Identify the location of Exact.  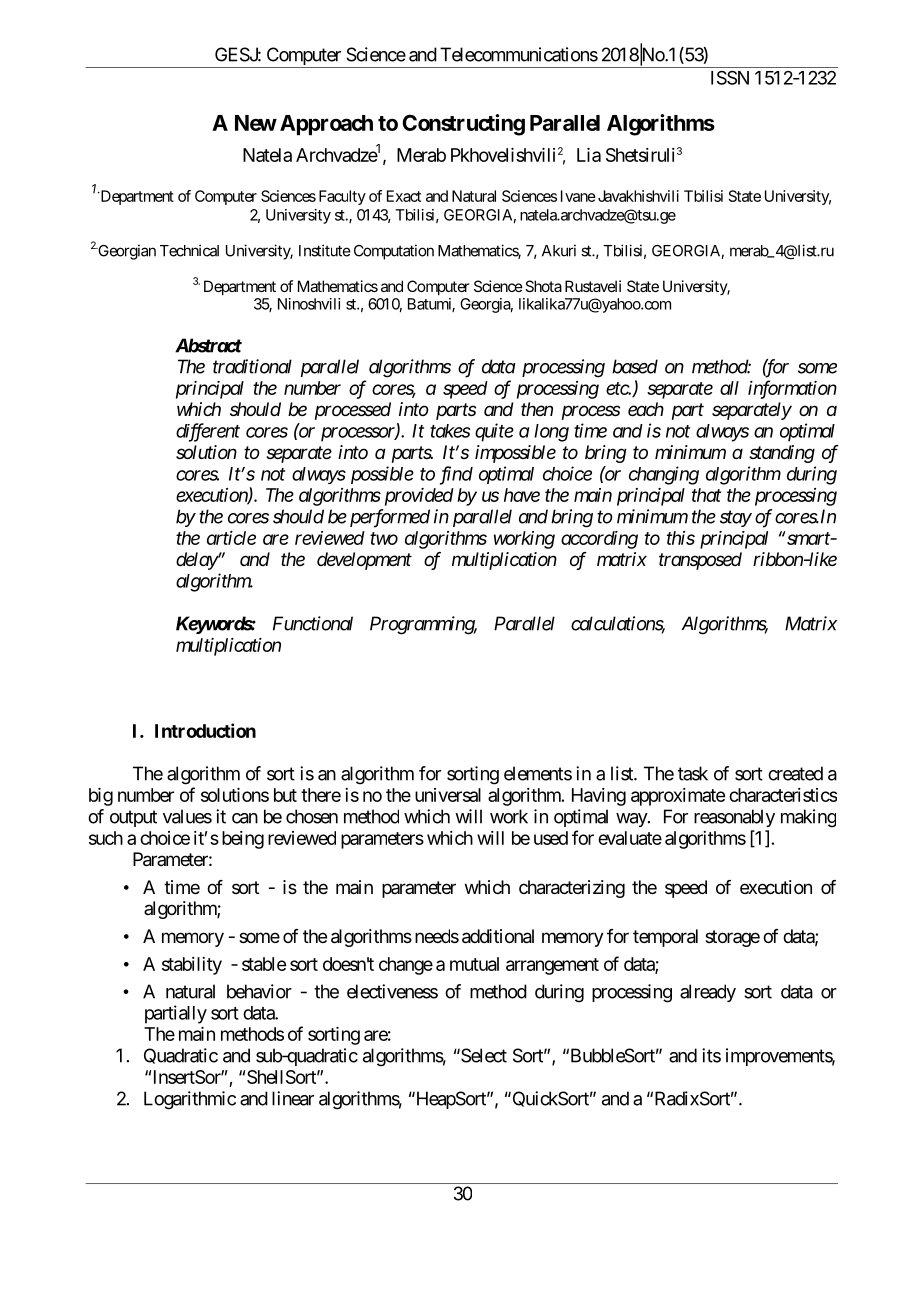
(404, 196).
